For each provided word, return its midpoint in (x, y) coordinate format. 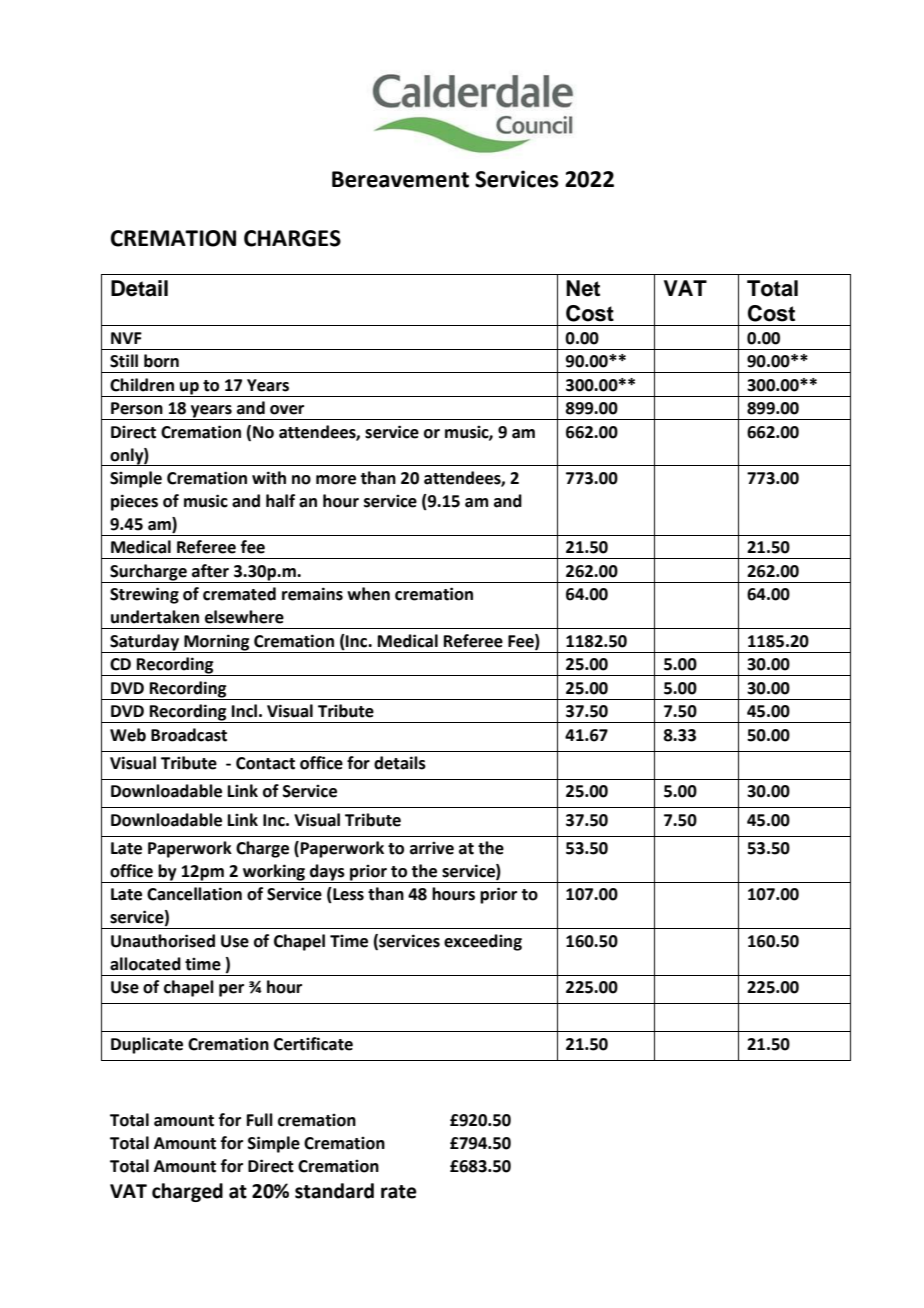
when (368, 594)
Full (260, 1120)
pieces (134, 502)
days (327, 873)
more (336, 480)
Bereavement (400, 179)
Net (583, 288)
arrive (432, 848)
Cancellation (194, 894)
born (161, 361)
